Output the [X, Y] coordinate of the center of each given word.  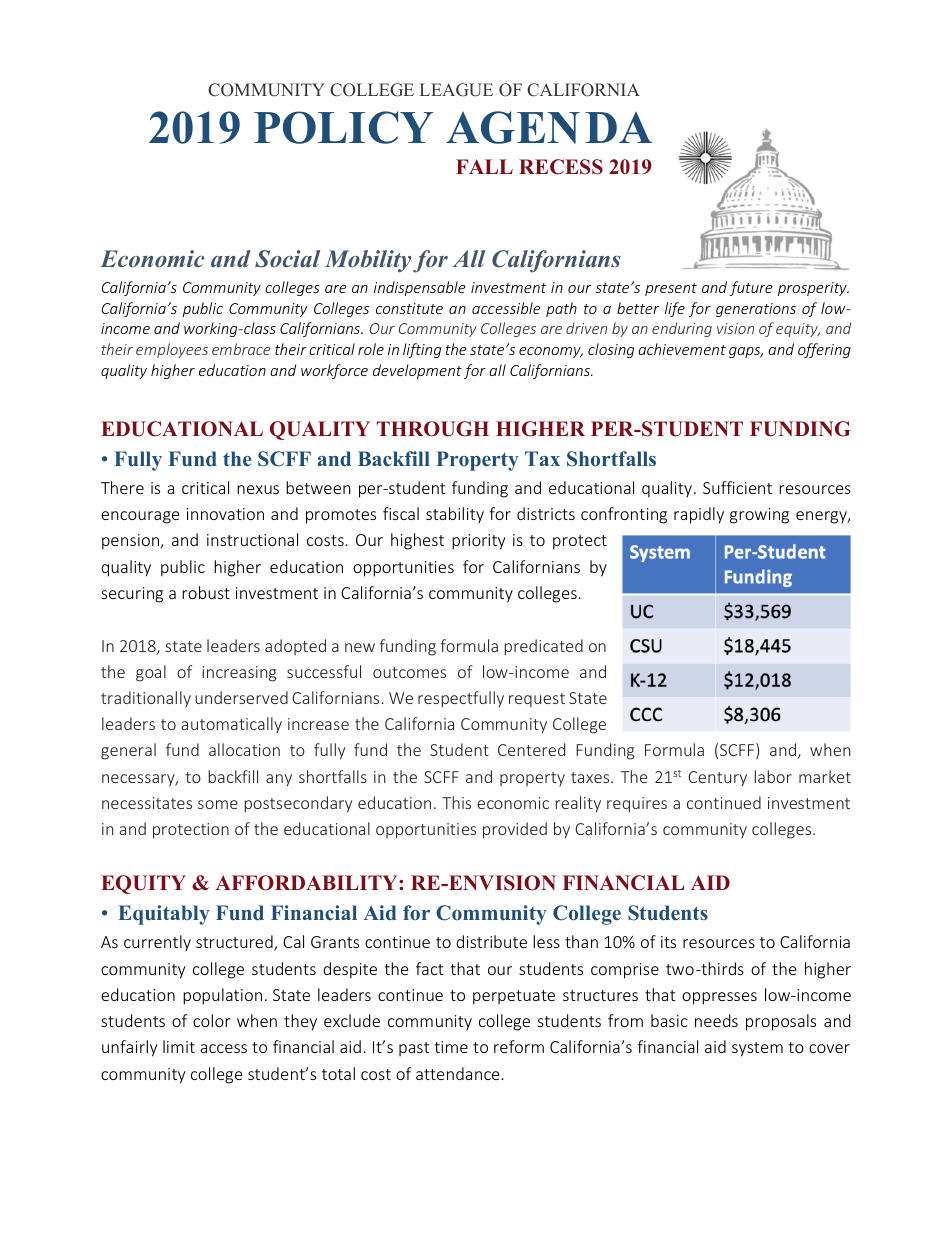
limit [179, 1046]
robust [206, 592]
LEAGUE [456, 90]
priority [478, 542]
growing [759, 516]
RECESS [561, 167]
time [451, 1047]
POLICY [343, 127]
